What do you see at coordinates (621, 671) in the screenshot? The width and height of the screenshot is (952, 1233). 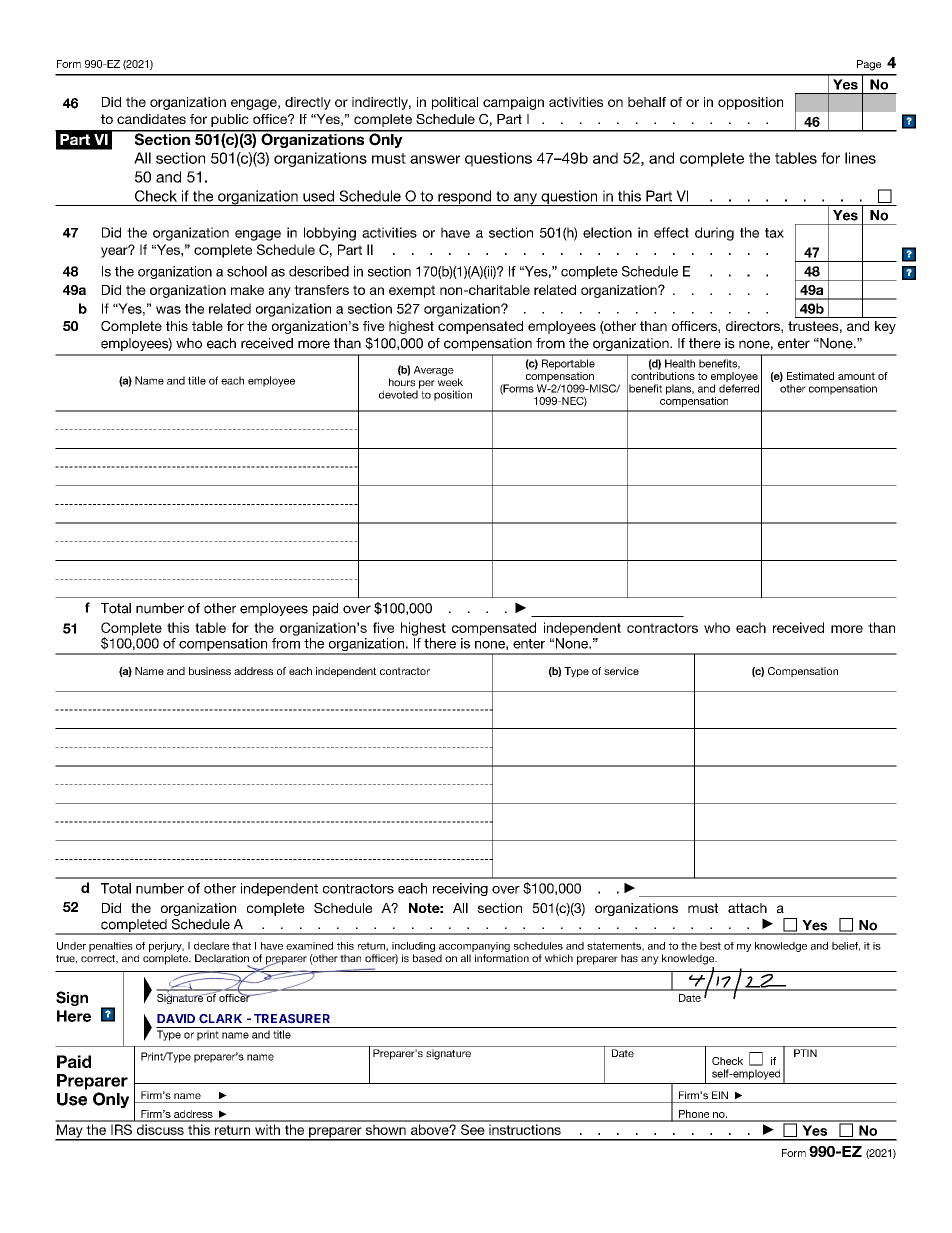 I see `service` at bounding box center [621, 671].
